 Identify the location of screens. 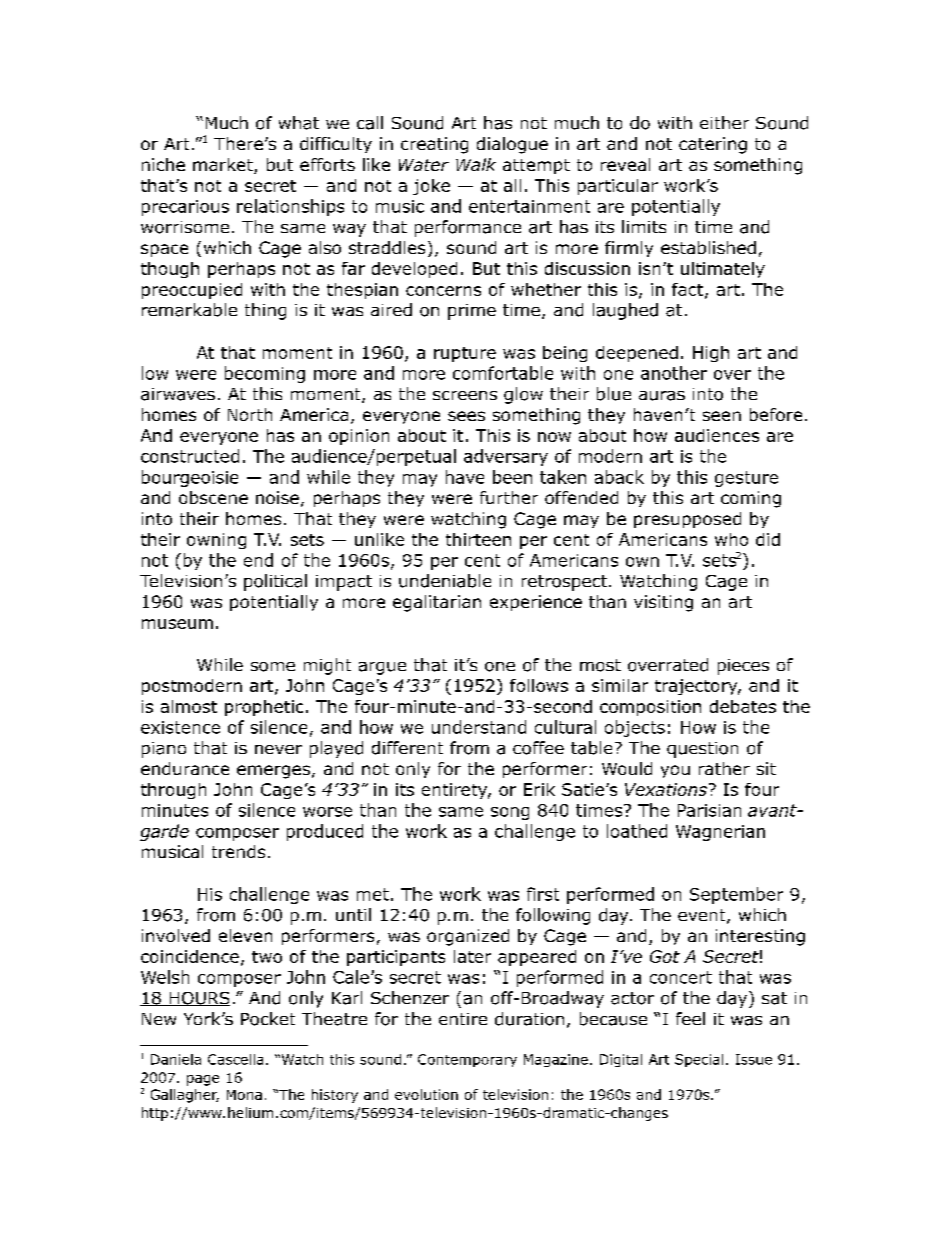
(465, 395).
